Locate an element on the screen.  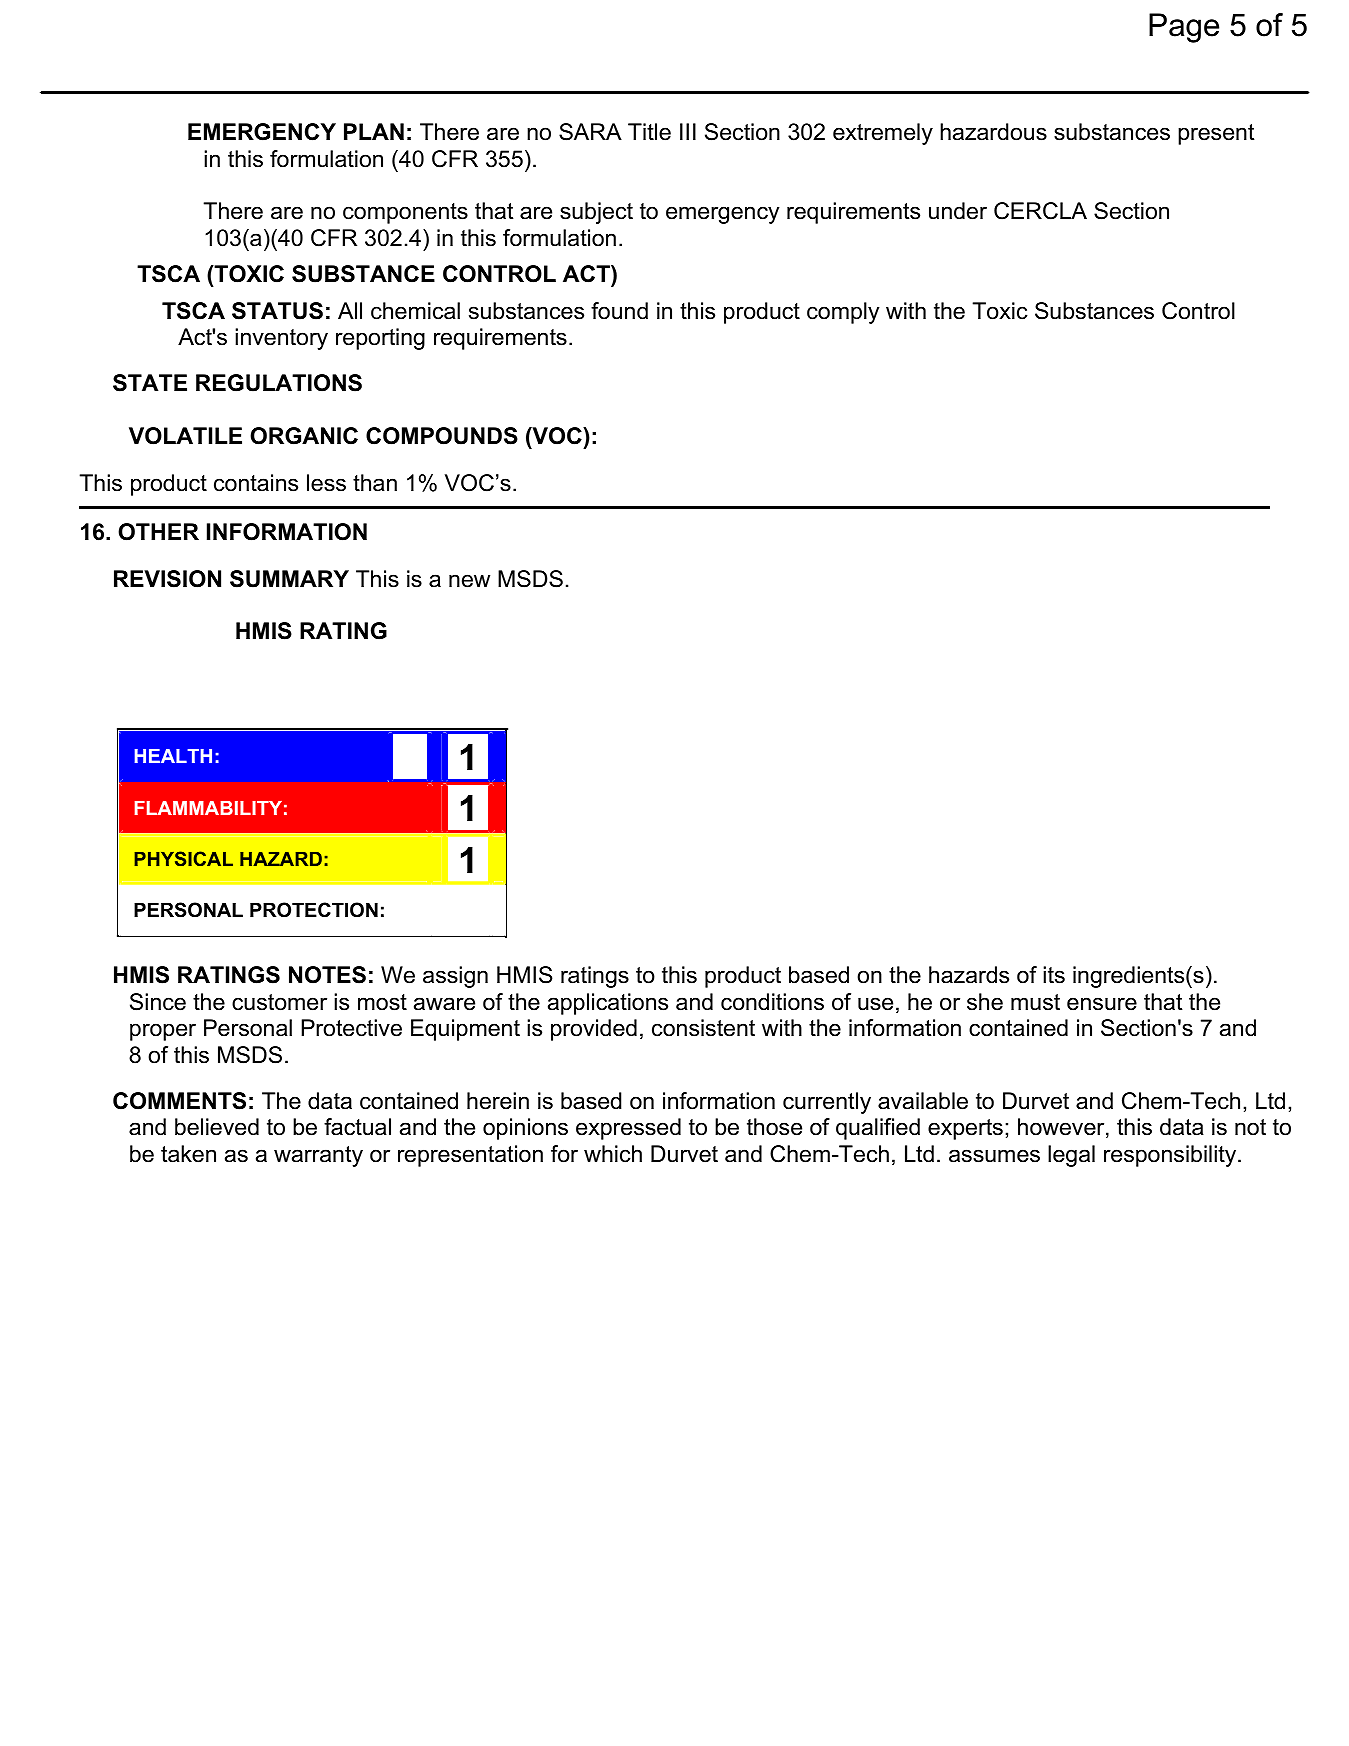
legal is located at coordinates (1071, 1156).
